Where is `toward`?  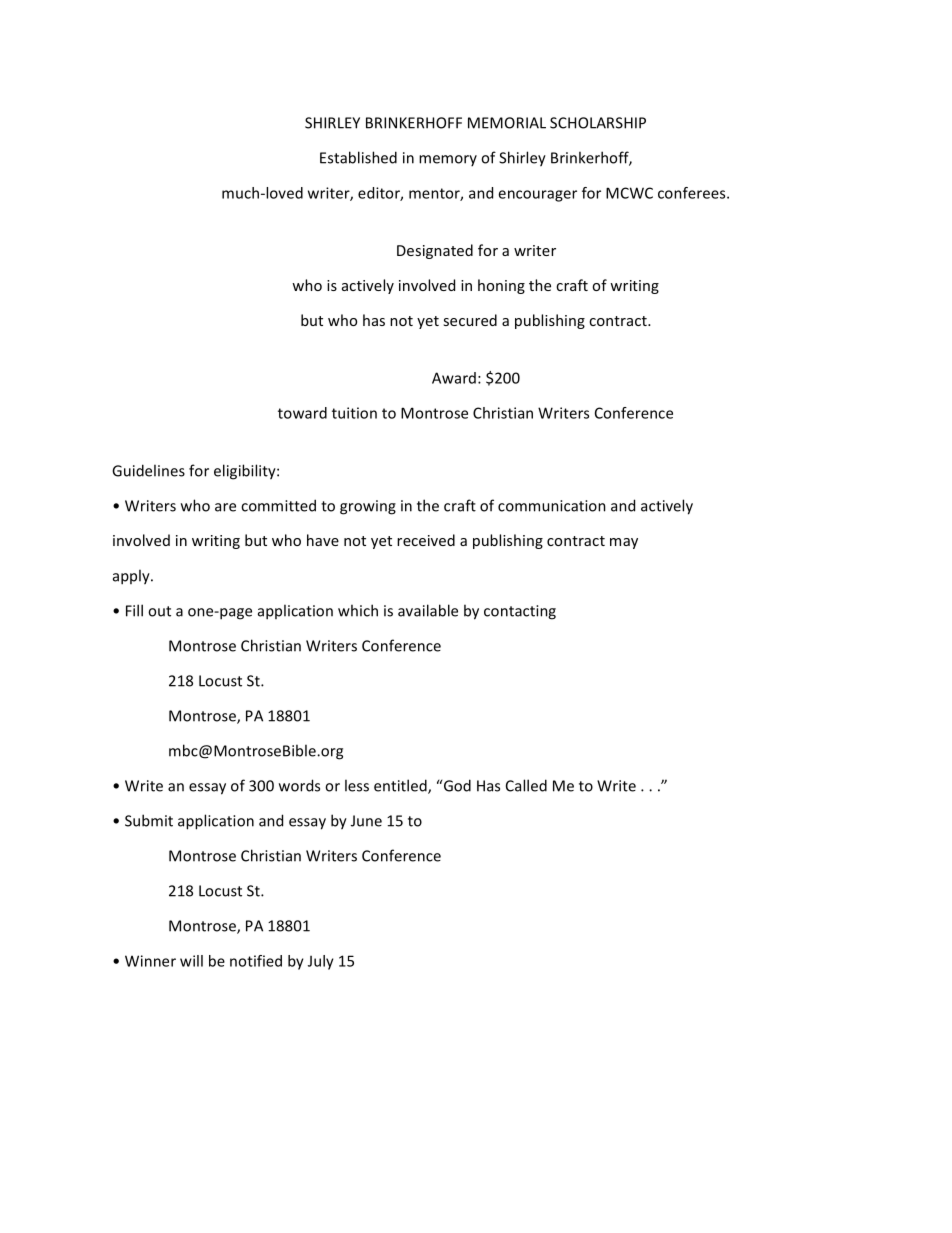 toward is located at coordinates (302, 413).
